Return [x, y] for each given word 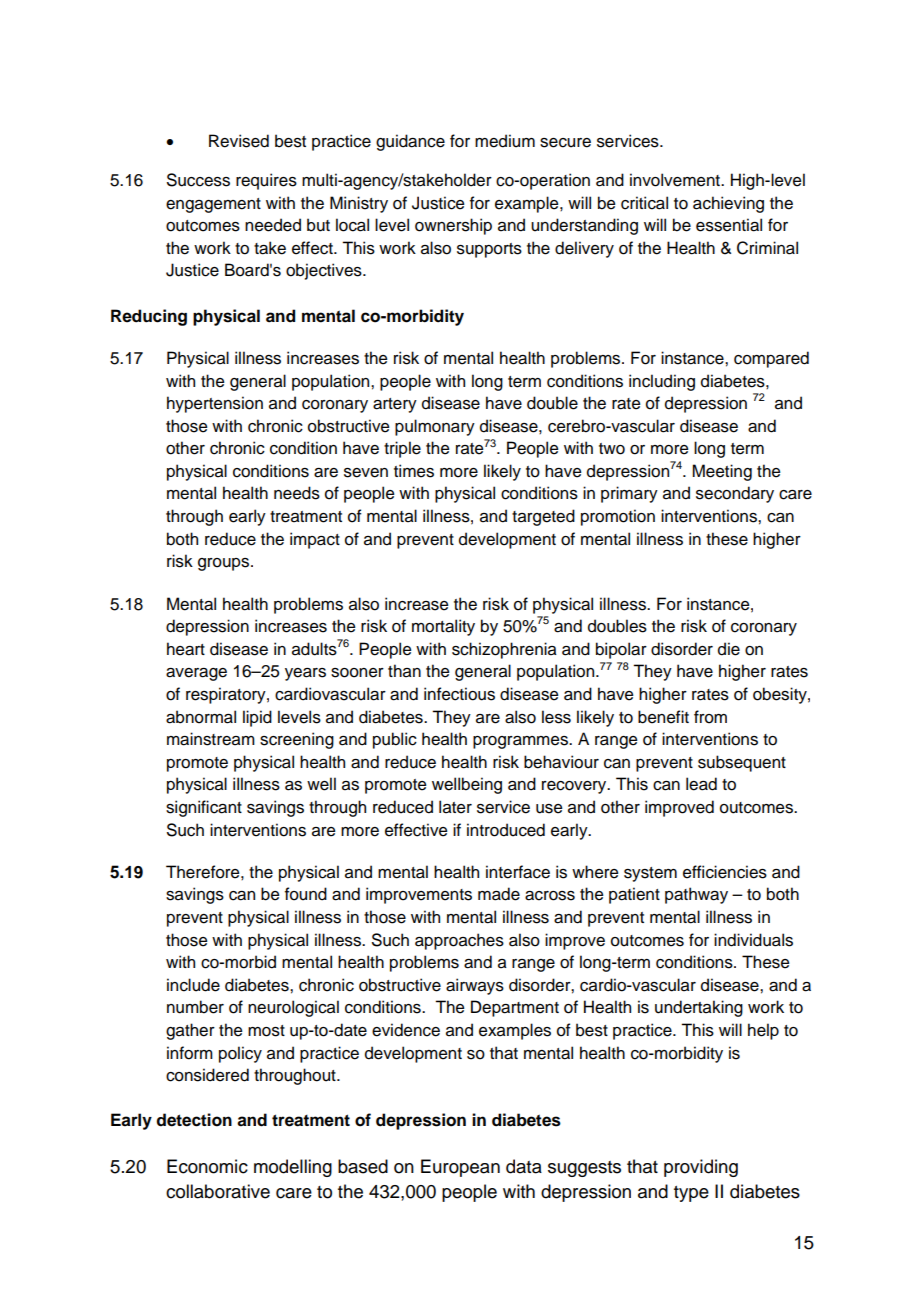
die [729, 649]
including [662, 382]
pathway [696, 895]
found [306, 894]
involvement [676, 180]
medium [505, 141]
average [196, 674]
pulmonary [435, 427]
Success [198, 180]
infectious [459, 694]
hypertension [215, 404]
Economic [207, 1166]
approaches [459, 941]
